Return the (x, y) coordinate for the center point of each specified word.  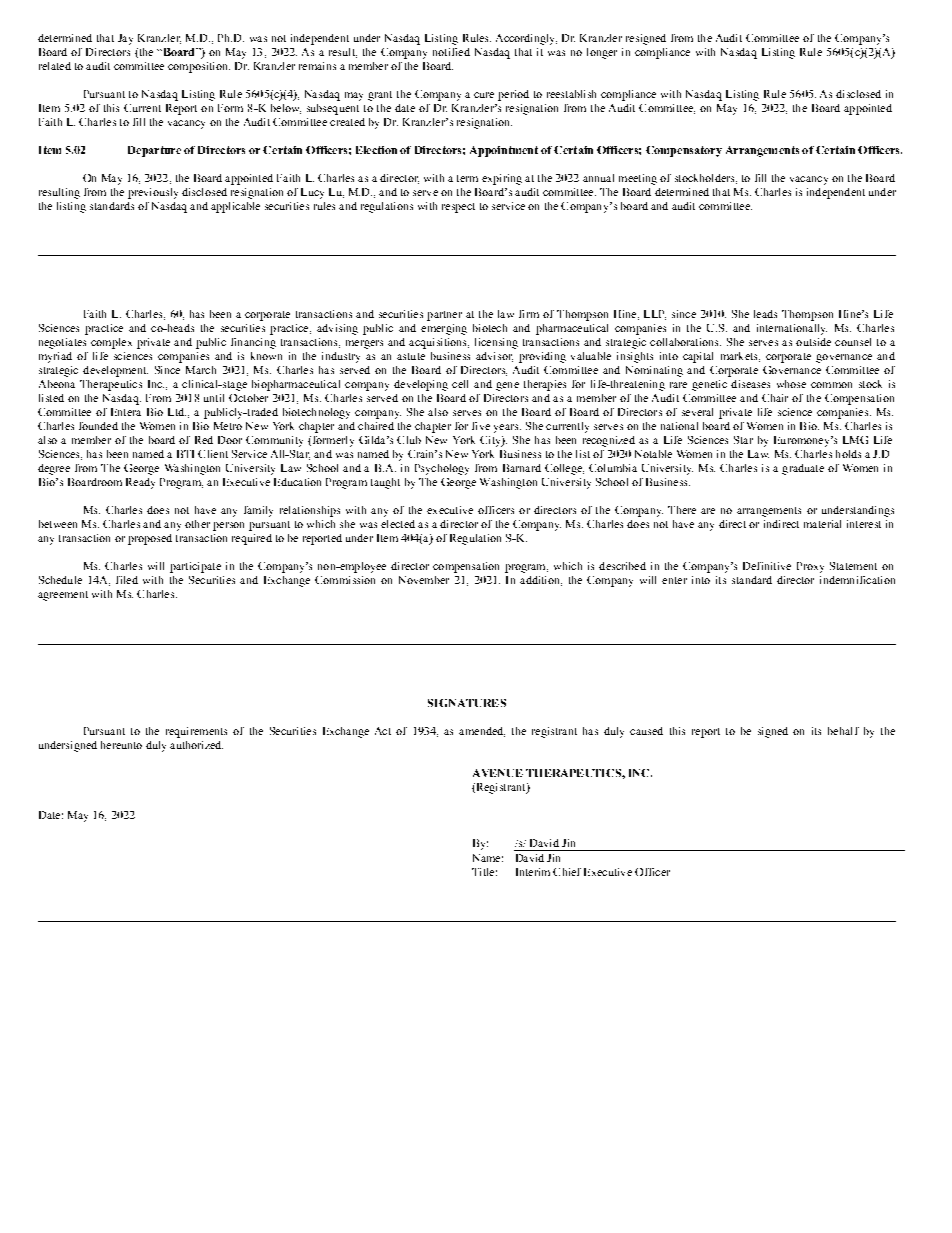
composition (199, 67)
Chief (567, 872)
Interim (533, 872)
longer (602, 53)
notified (451, 52)
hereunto (121, 745)
